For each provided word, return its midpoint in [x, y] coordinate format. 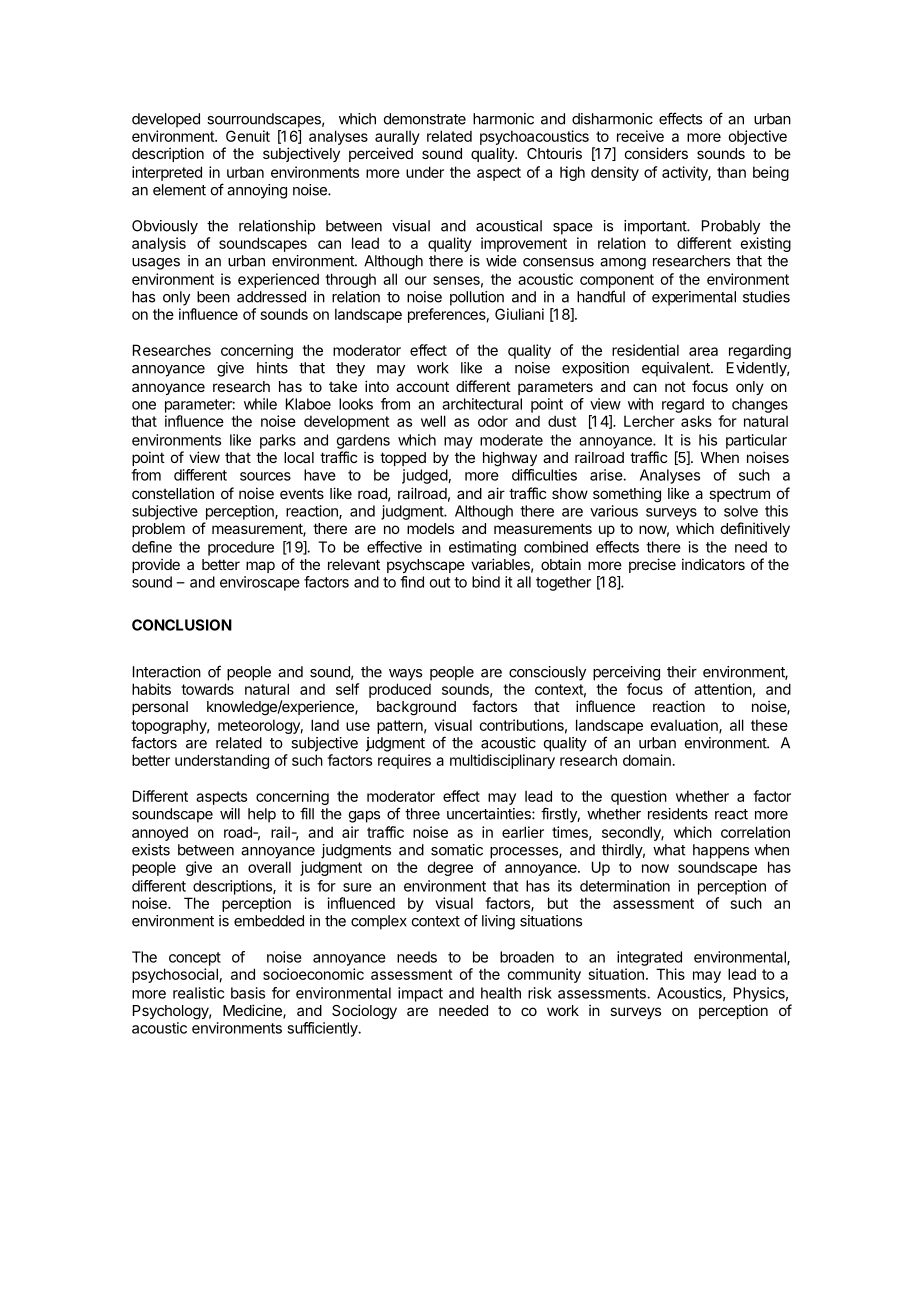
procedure [241, 548]
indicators [713, 564]
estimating [482, 548]
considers [656, 153]
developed [166, 120]
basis [248, 993]
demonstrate [425, 119]
